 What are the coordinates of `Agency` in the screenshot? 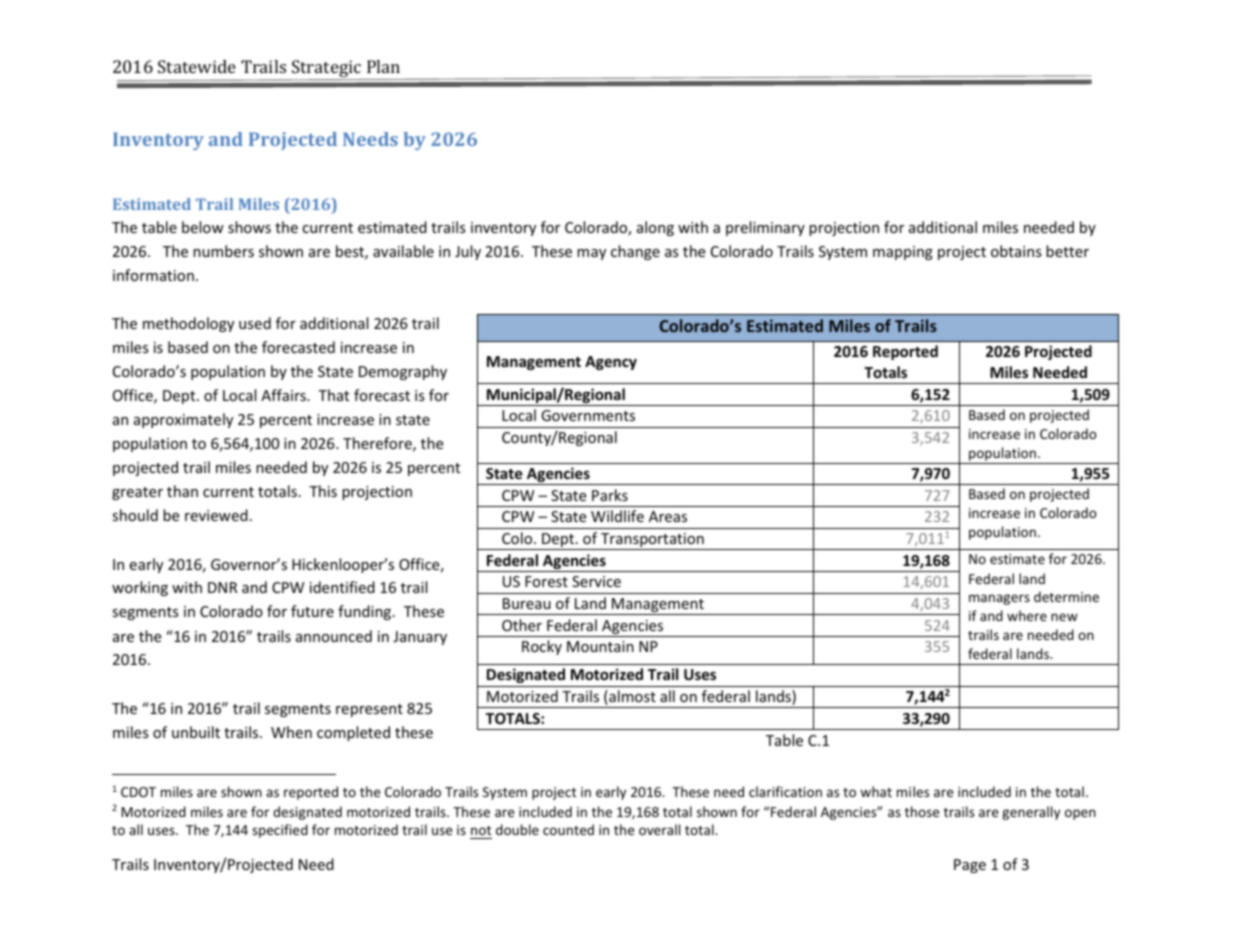 It's located at (611, 363).
